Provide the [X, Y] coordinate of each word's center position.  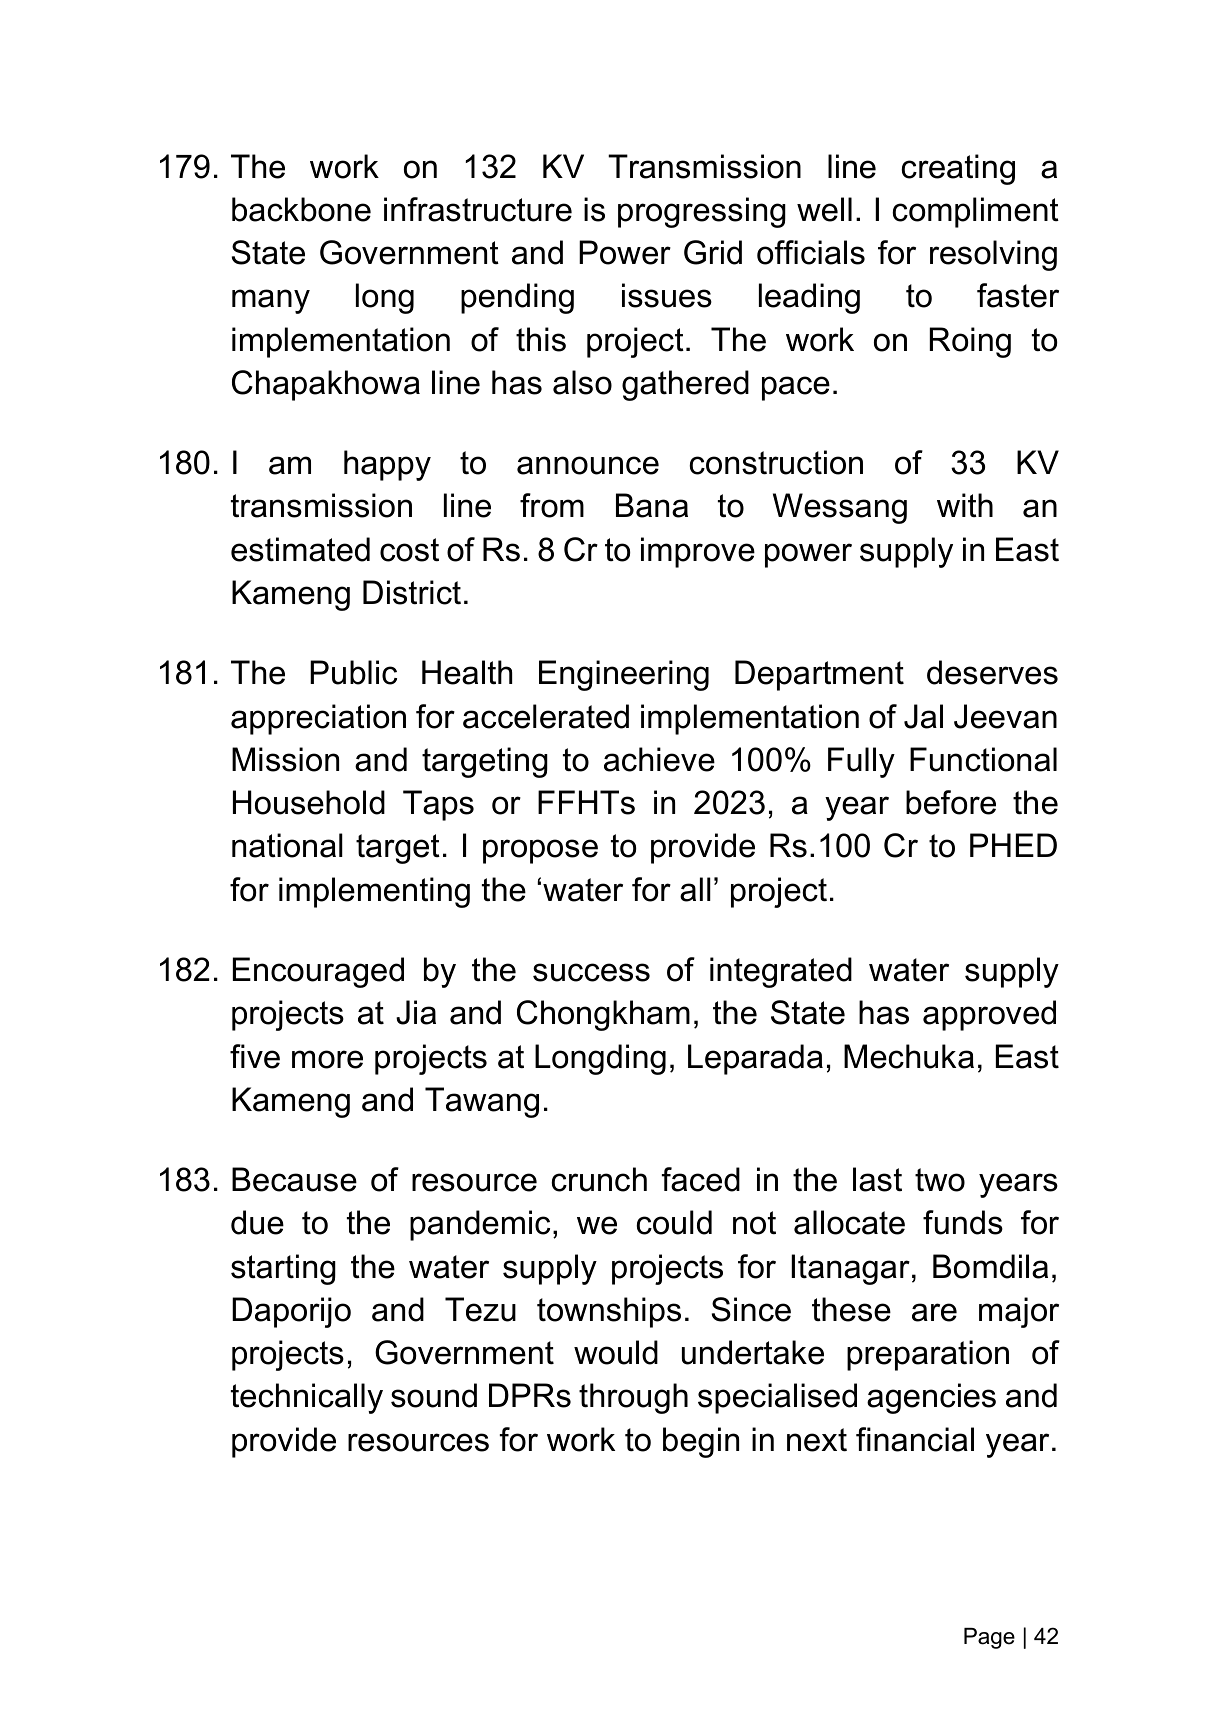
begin [701, 1442]
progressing [702, 212]
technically [307, 1398]
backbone [301, 209]
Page [989, 1638]
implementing [374, 892]
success [591, 972]
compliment [975, 212]
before [951, 802]
